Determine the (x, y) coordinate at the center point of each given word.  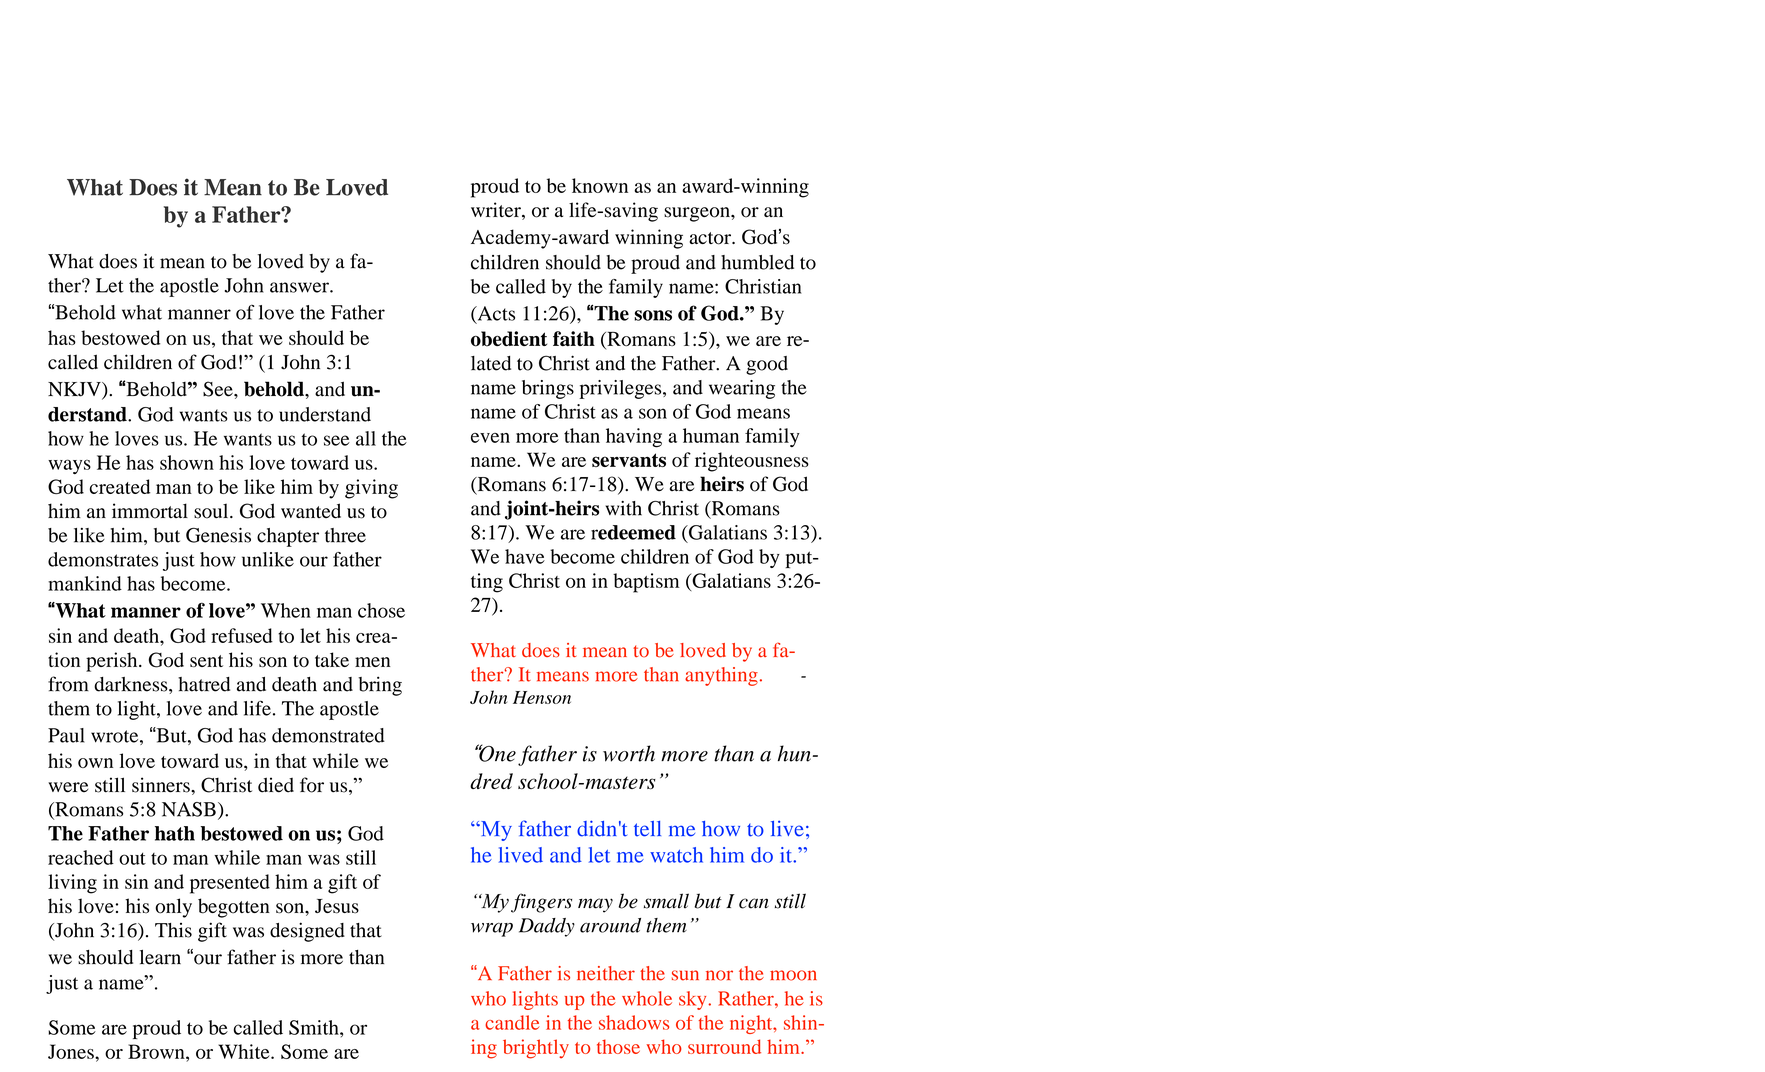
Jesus (337, 906)
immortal (150, 511)
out (132, 859)
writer (497, 211)
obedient (509, 339)
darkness (132, 685)
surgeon (698, 214)
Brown (157, 1051)
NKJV (75, 390)
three (345, 535)
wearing (742, 389)
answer (300, 287)
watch (676, 855)
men (373, 662)
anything (721, 676)
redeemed (633, 532)
